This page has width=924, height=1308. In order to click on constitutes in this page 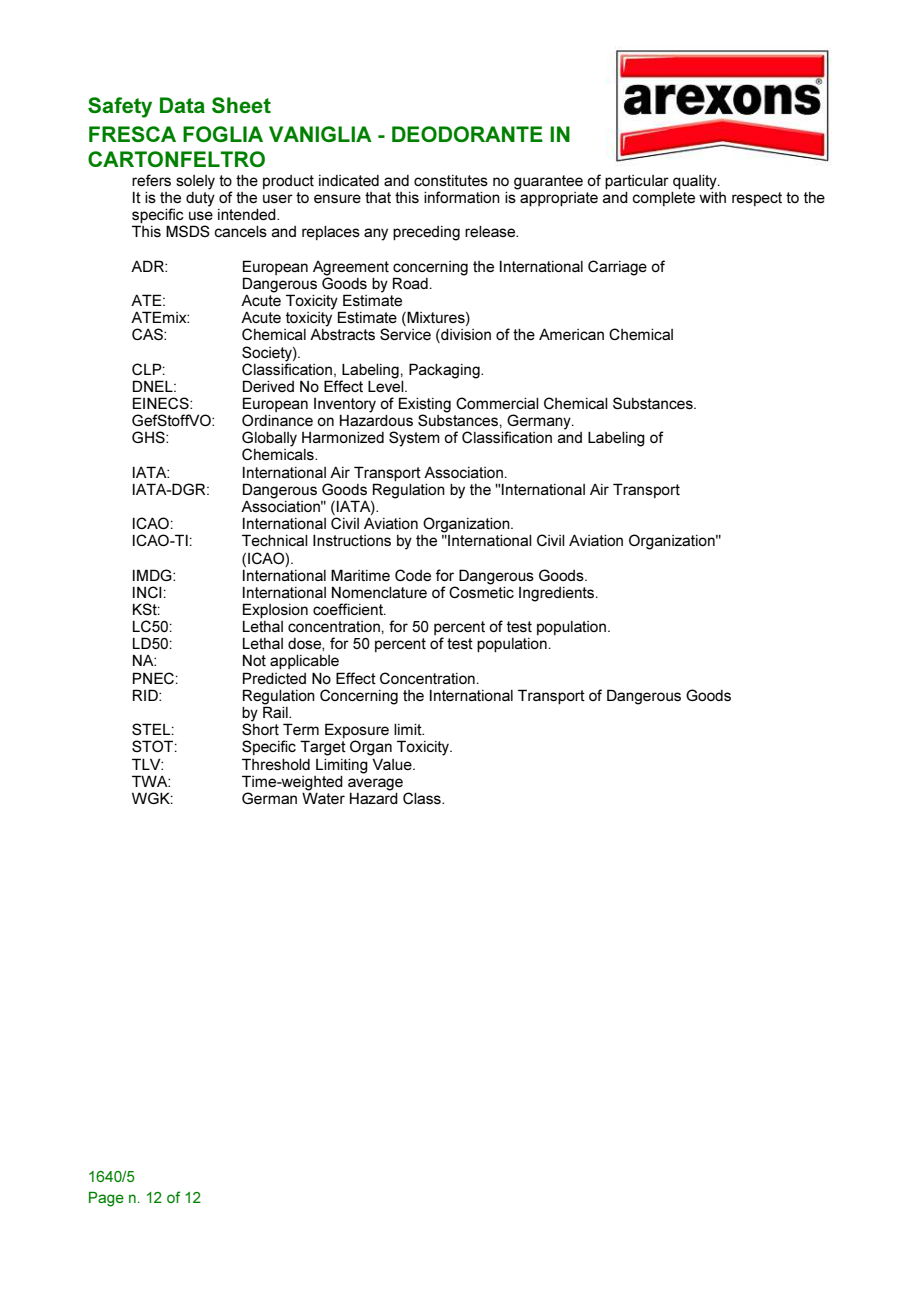, I will do `click(451, 180)`.
